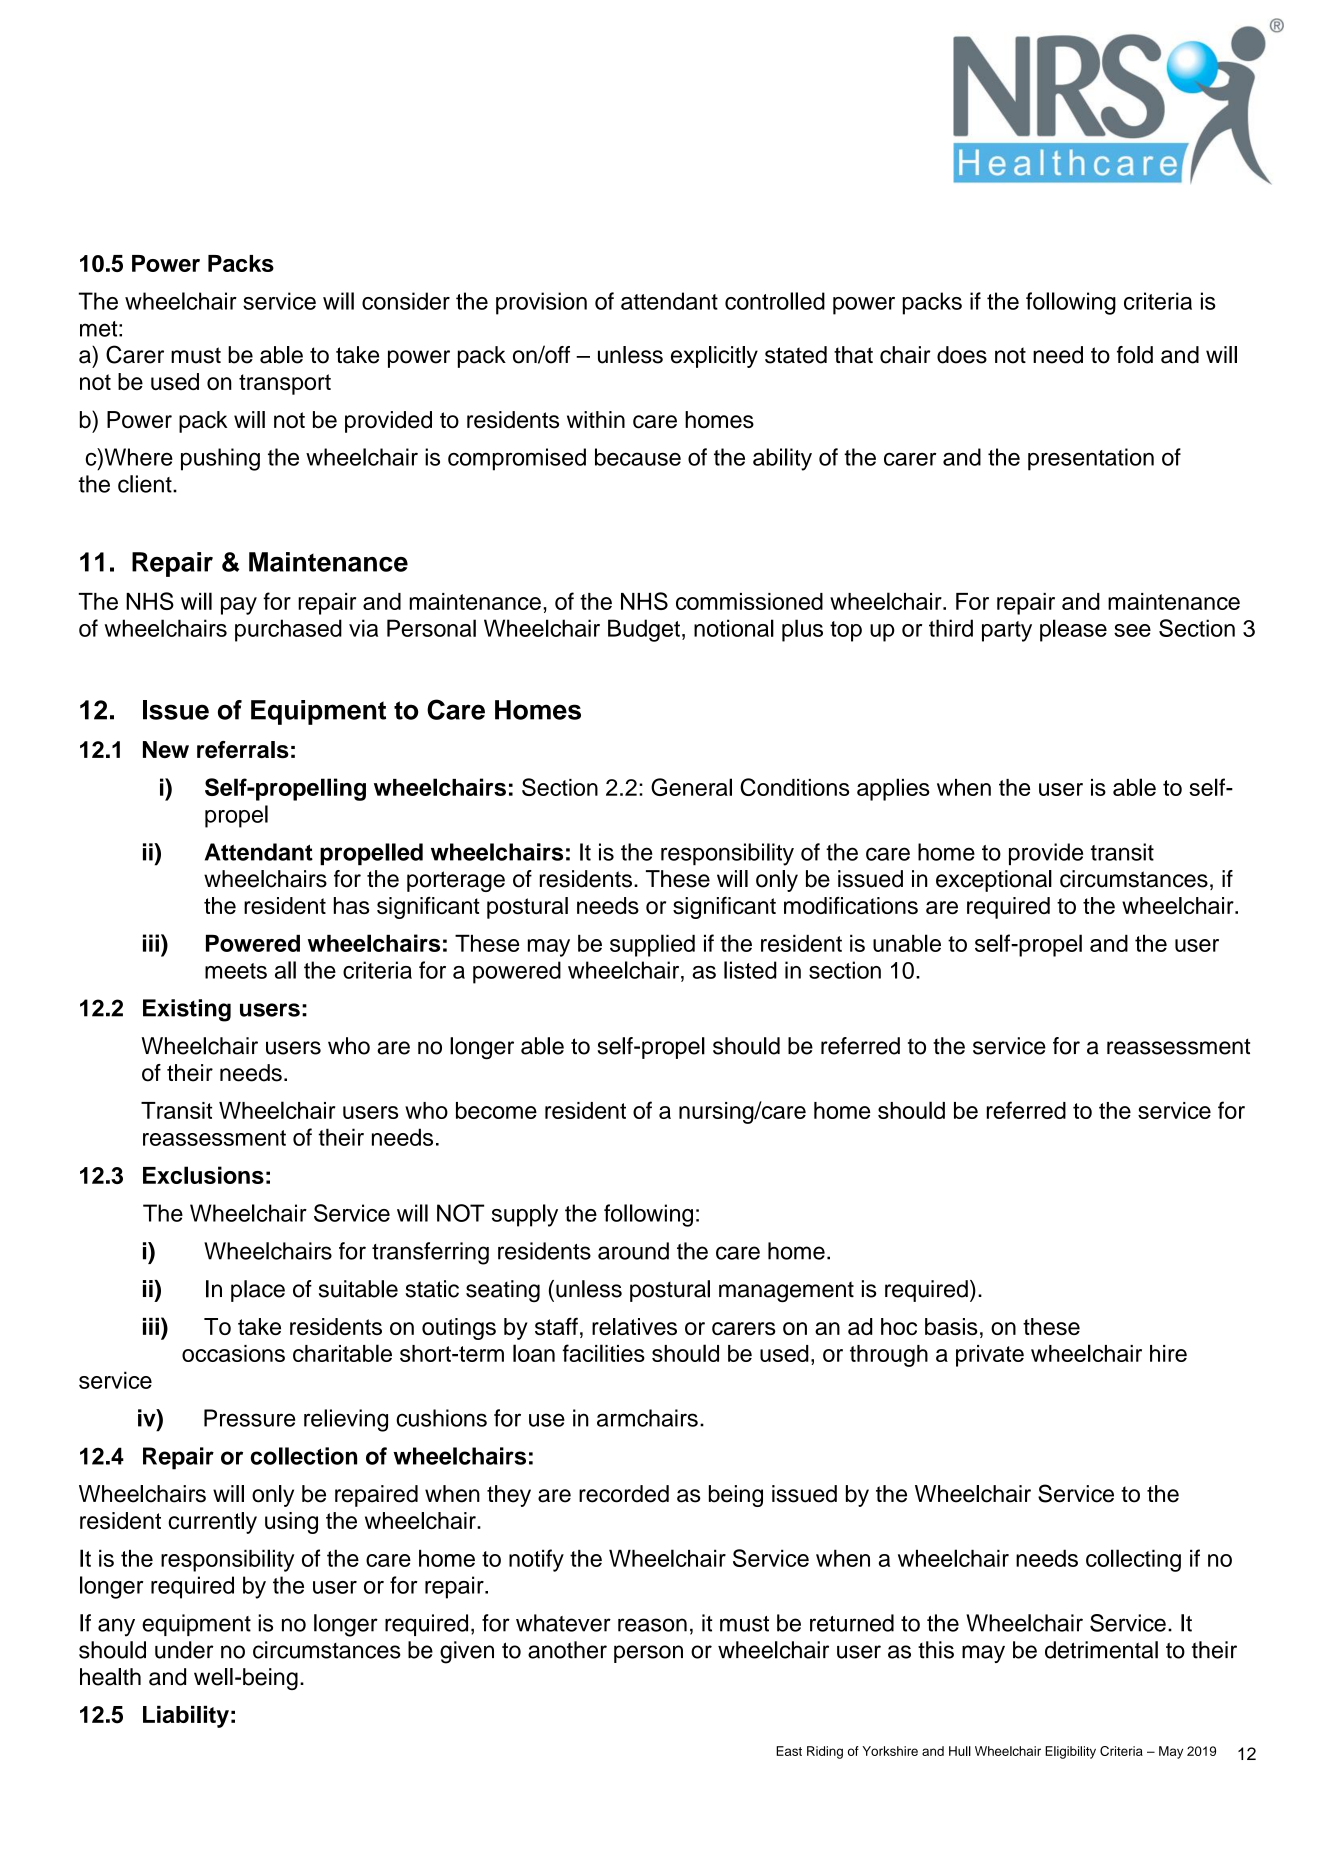  Describe the element at coordinates (285, 384) in the screenshot. I see `transport` at that location.
